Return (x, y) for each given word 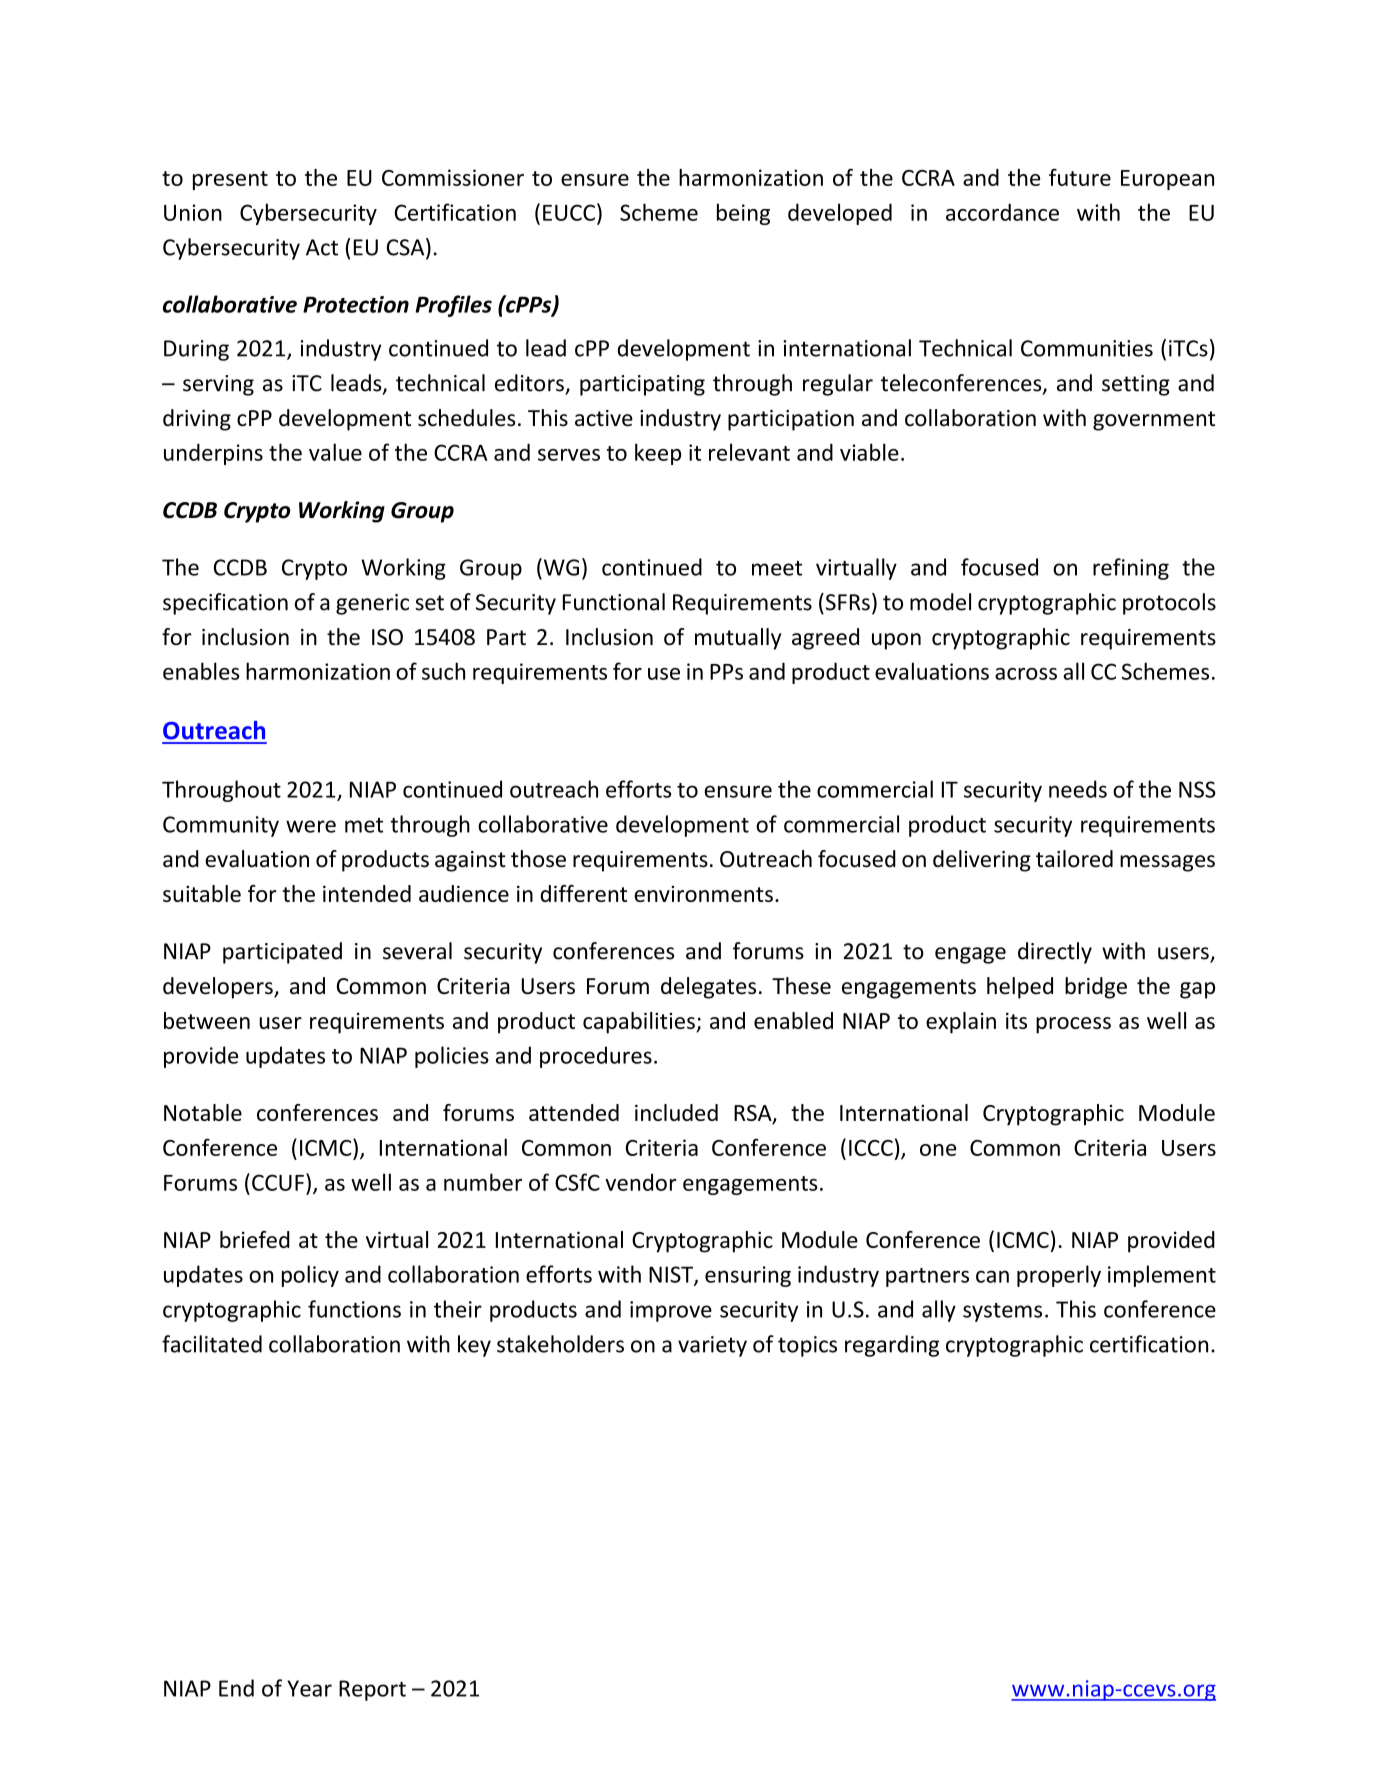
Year (309, 1688)
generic (372, 604)
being (743, 214)
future (1080, 177)
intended (367, 893)
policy (310, 1276)
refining (1131, 569)
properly (1059, 1276)
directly (1055, 953)
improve (671, 1311)
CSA (407, 248)
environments (703, 894)
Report (372, 1690)
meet (777, 568)
